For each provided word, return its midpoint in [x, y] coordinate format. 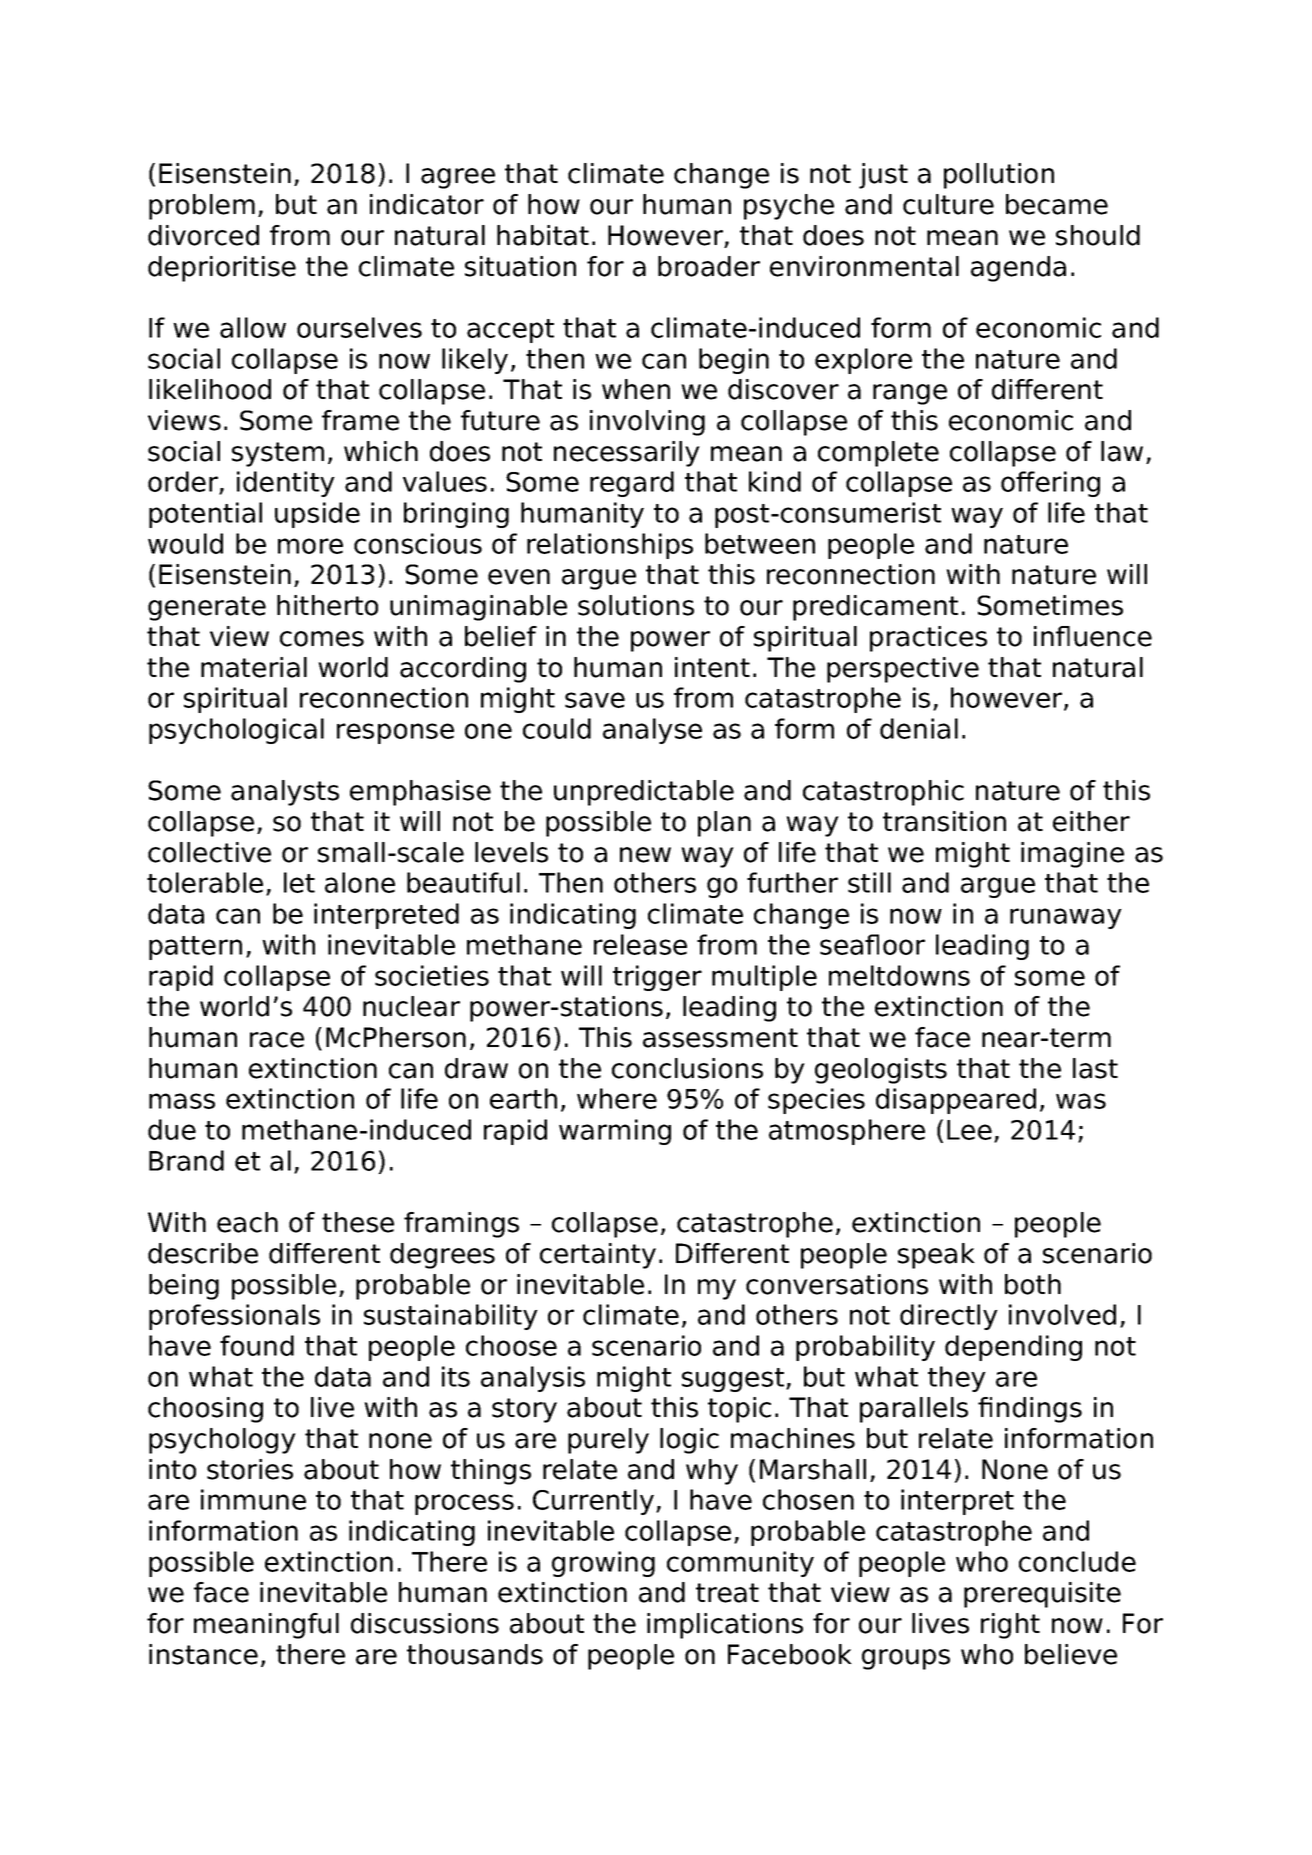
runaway [1066, 918]
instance [203, 1654]
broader [709, 266]
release [640, 944]
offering [1050, 484]
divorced [203, 235]
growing [603, 1564]
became [1057, 204]
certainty [598, 1256]
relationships [610, 546]
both [1033, 1284]
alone [360, 882]
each [247, 1222]
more [310, 546]
